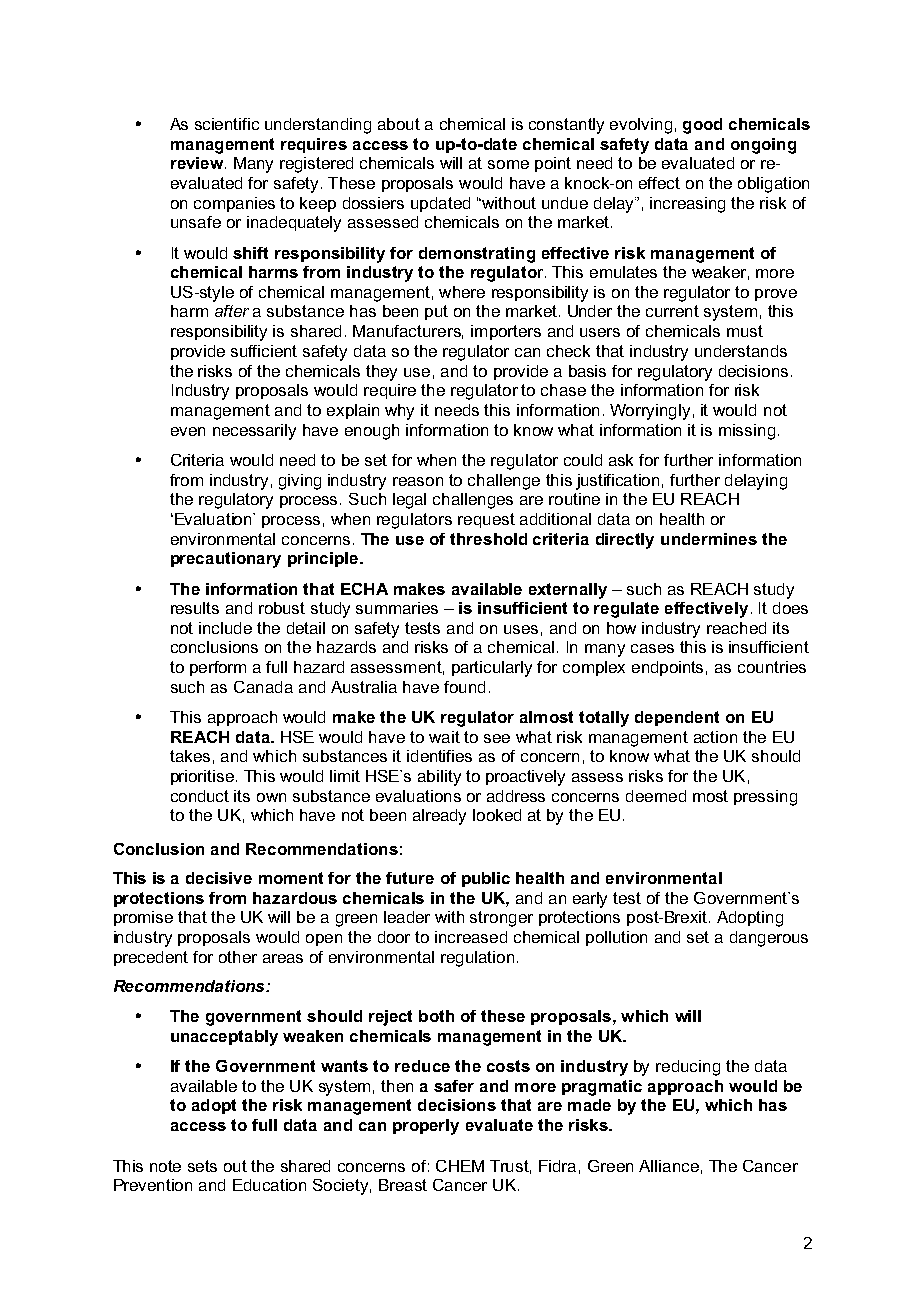 The image size is (924, 1308). Describe the element at coordinates (765, 798) in the document. I see `pressing` at that location.
